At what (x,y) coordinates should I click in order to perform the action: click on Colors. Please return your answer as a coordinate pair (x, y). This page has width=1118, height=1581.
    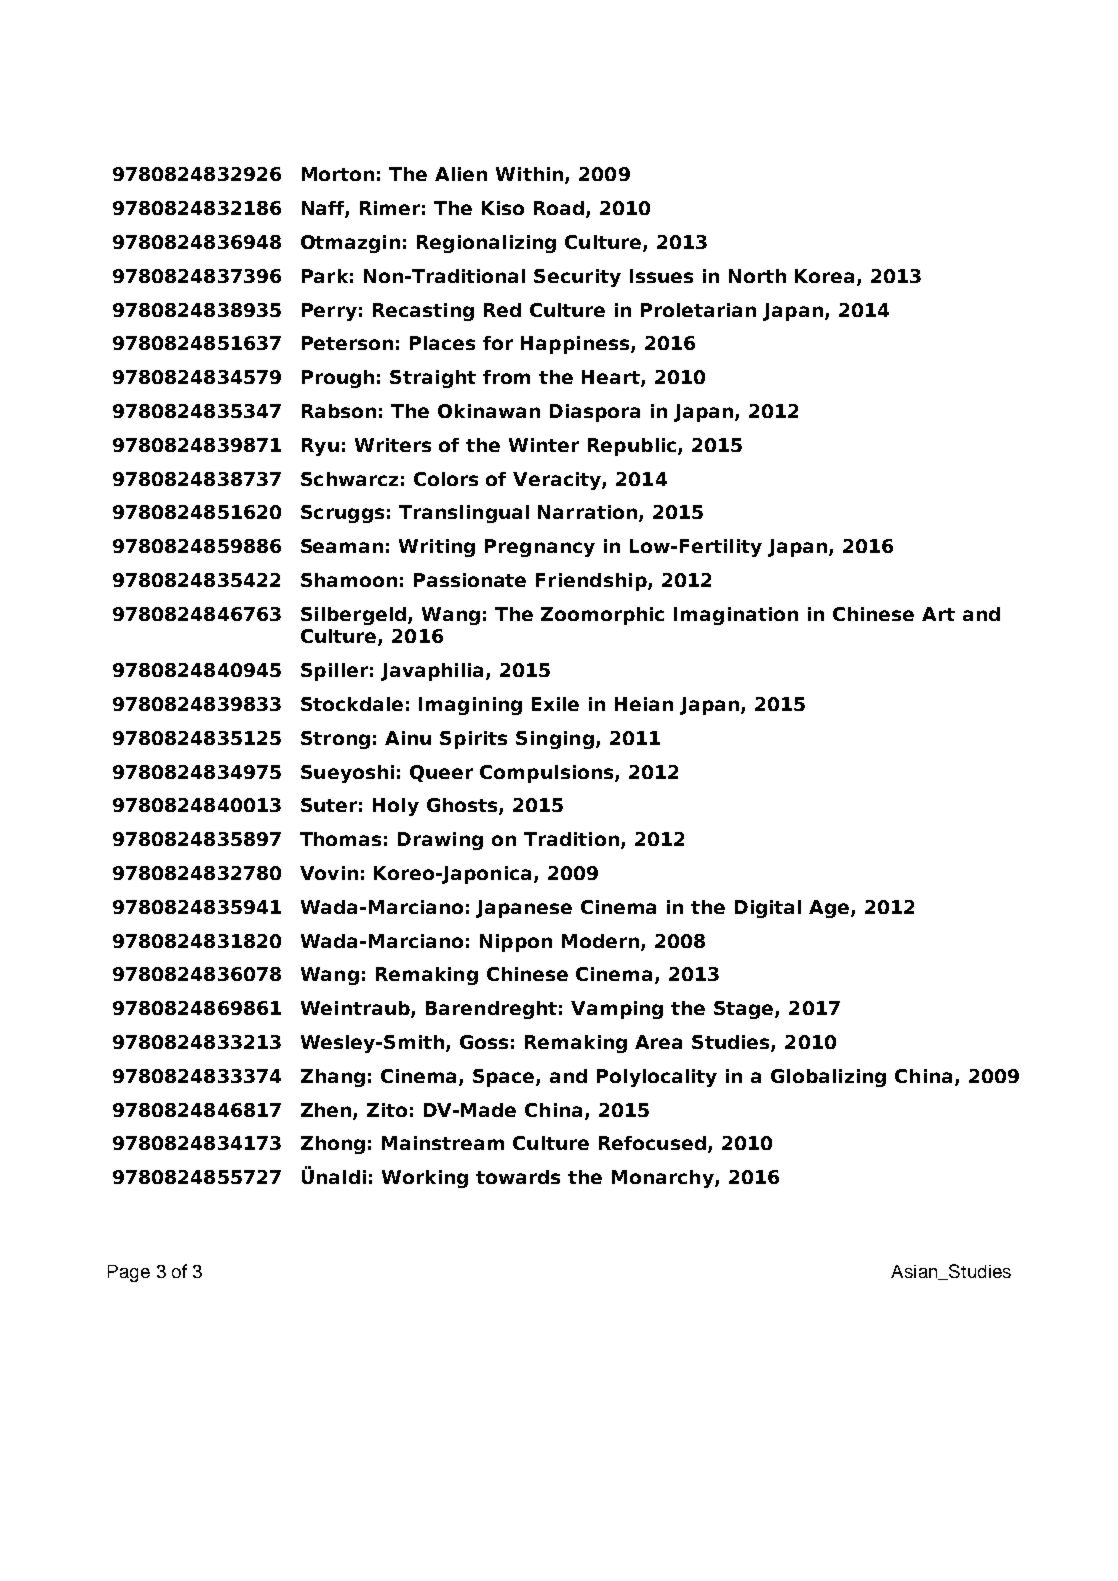
    Looking at the image, I should click on (446, 479).
